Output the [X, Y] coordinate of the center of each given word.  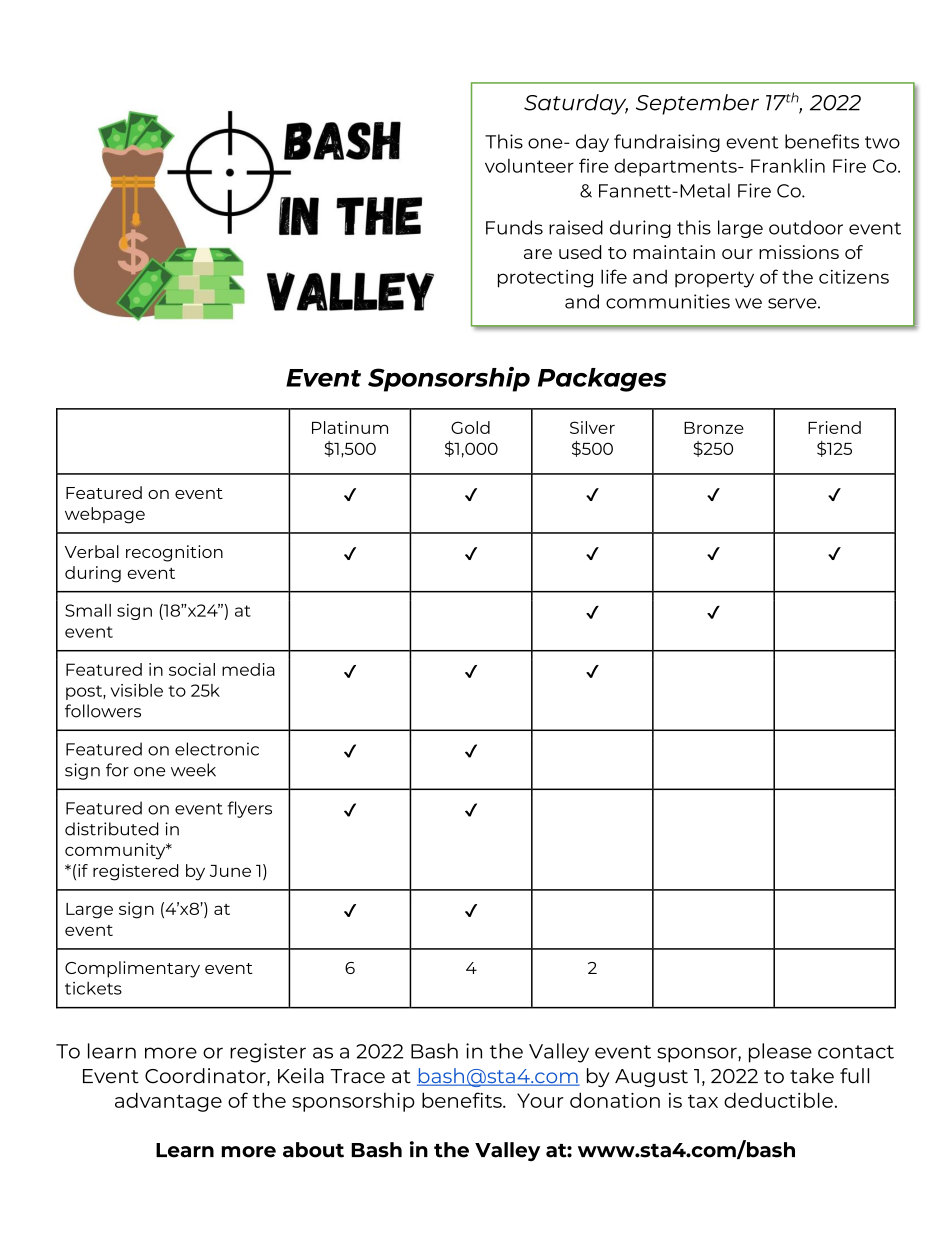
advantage [168, 1102]
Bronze [714, 428]
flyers [249, 809]
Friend [834, 427]
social [192, 669]
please [780, 1053]
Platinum [350, 427]
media [248, 669]
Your [540, 1100]
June [230, 871]
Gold [470, 427]
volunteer [529, 166]
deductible [778, 1100]
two [882, 142]
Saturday [576, 104]
